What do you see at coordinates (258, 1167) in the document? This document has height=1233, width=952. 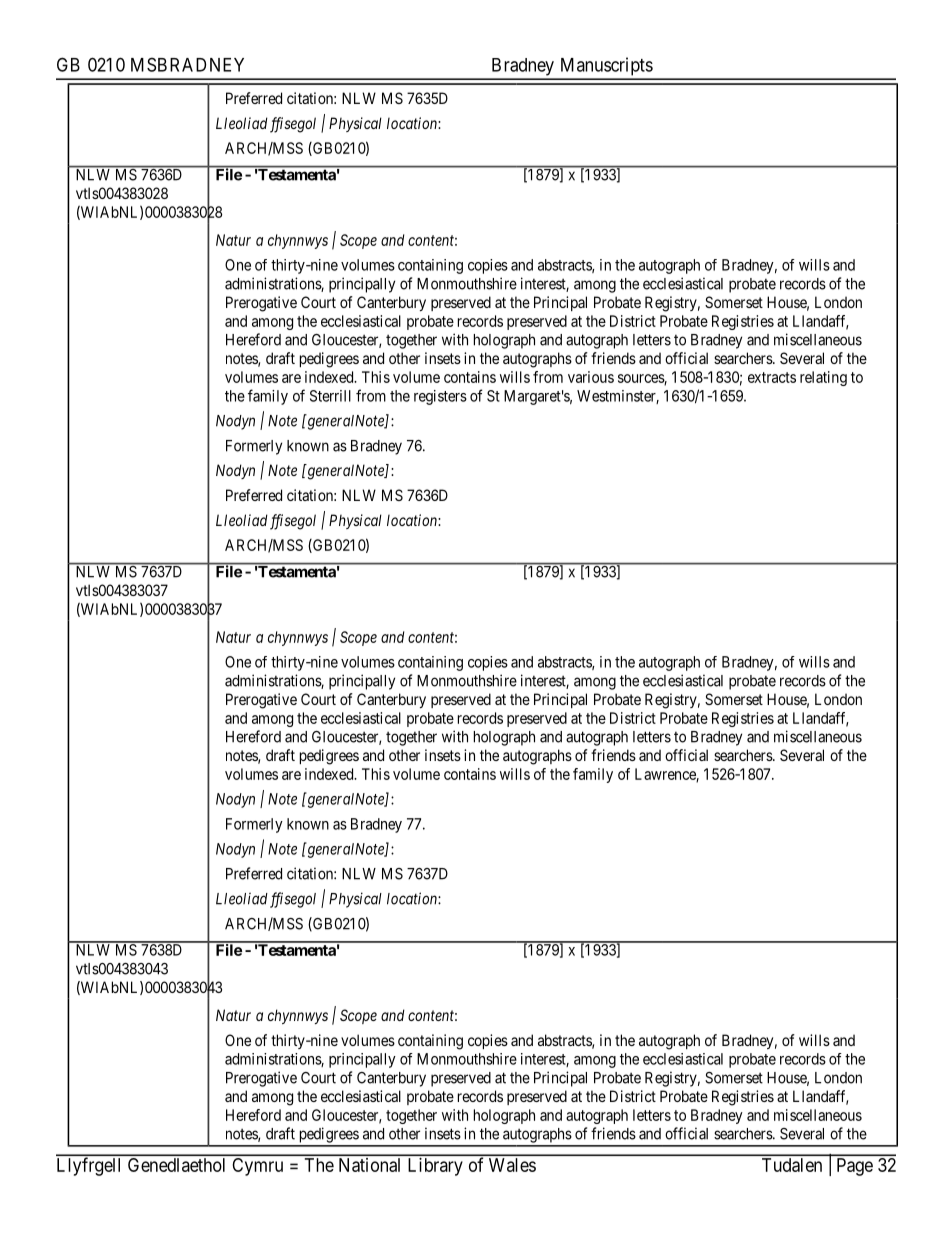 I see `Cymru` at bounding box center [258, 1167].
